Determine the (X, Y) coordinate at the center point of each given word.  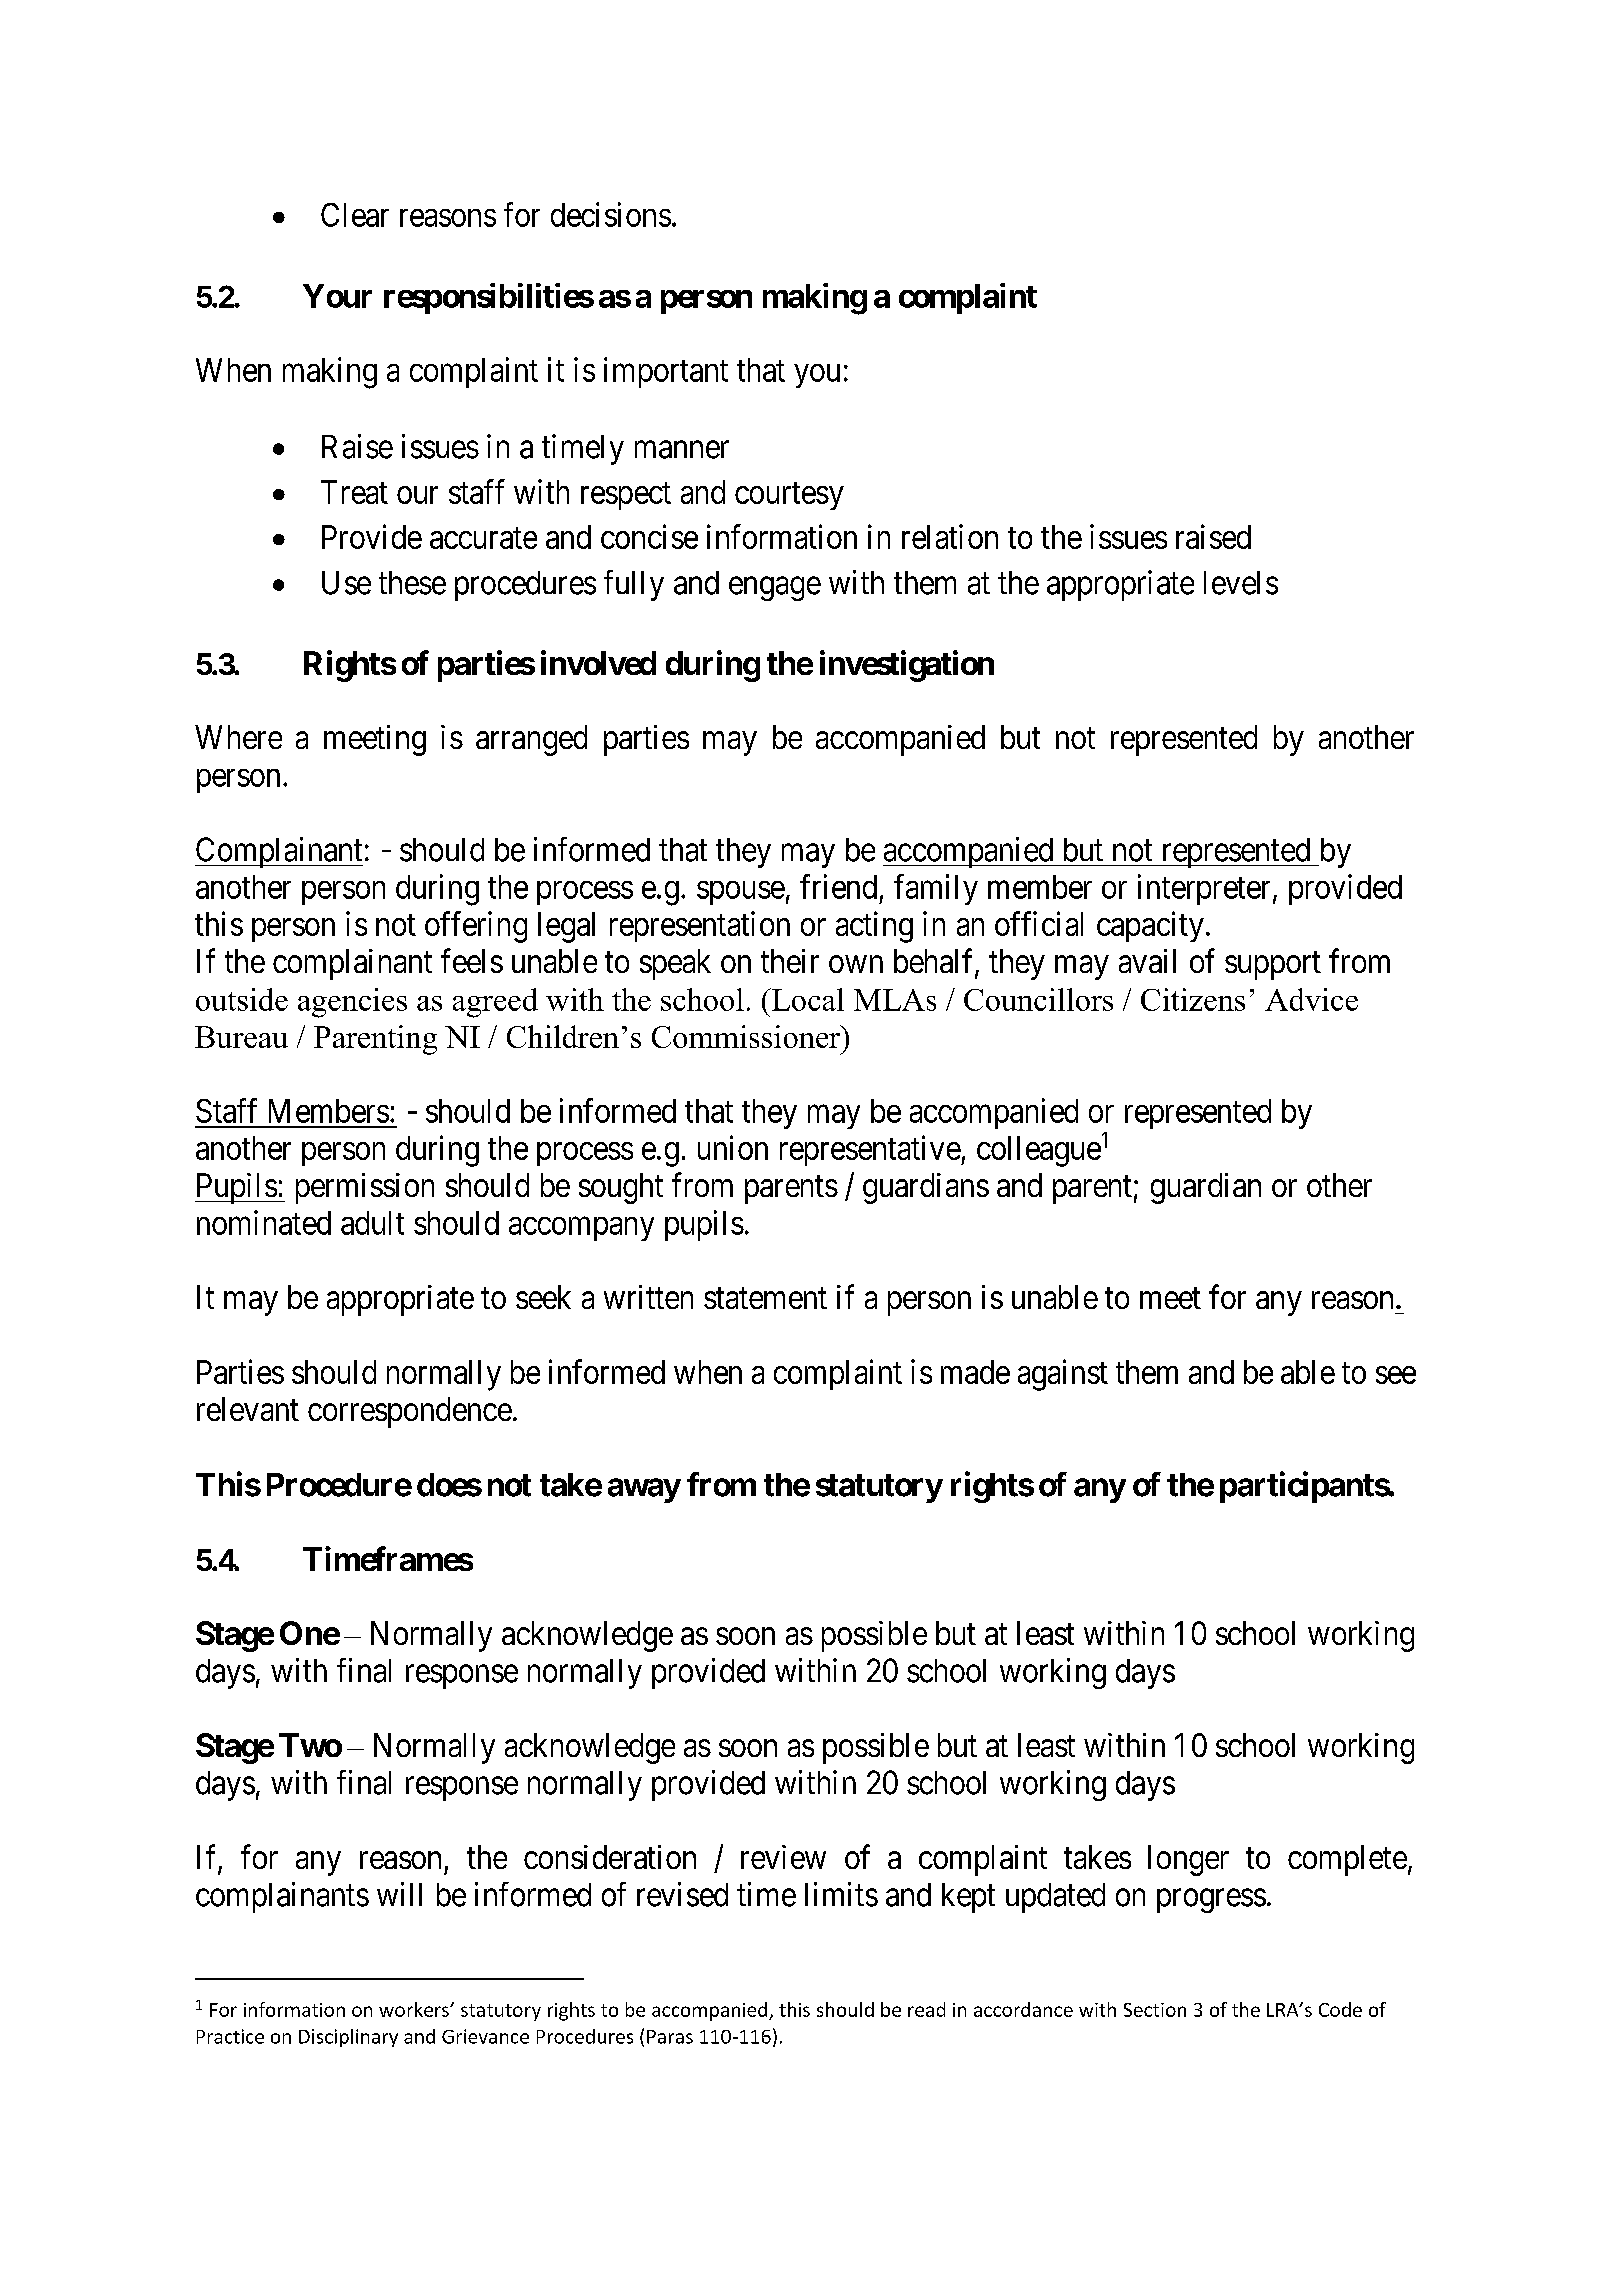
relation (950, 536)
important (666, 372)
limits (841, 1894)
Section (1155, 2010)
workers (415, 2009)
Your (337, 296)
